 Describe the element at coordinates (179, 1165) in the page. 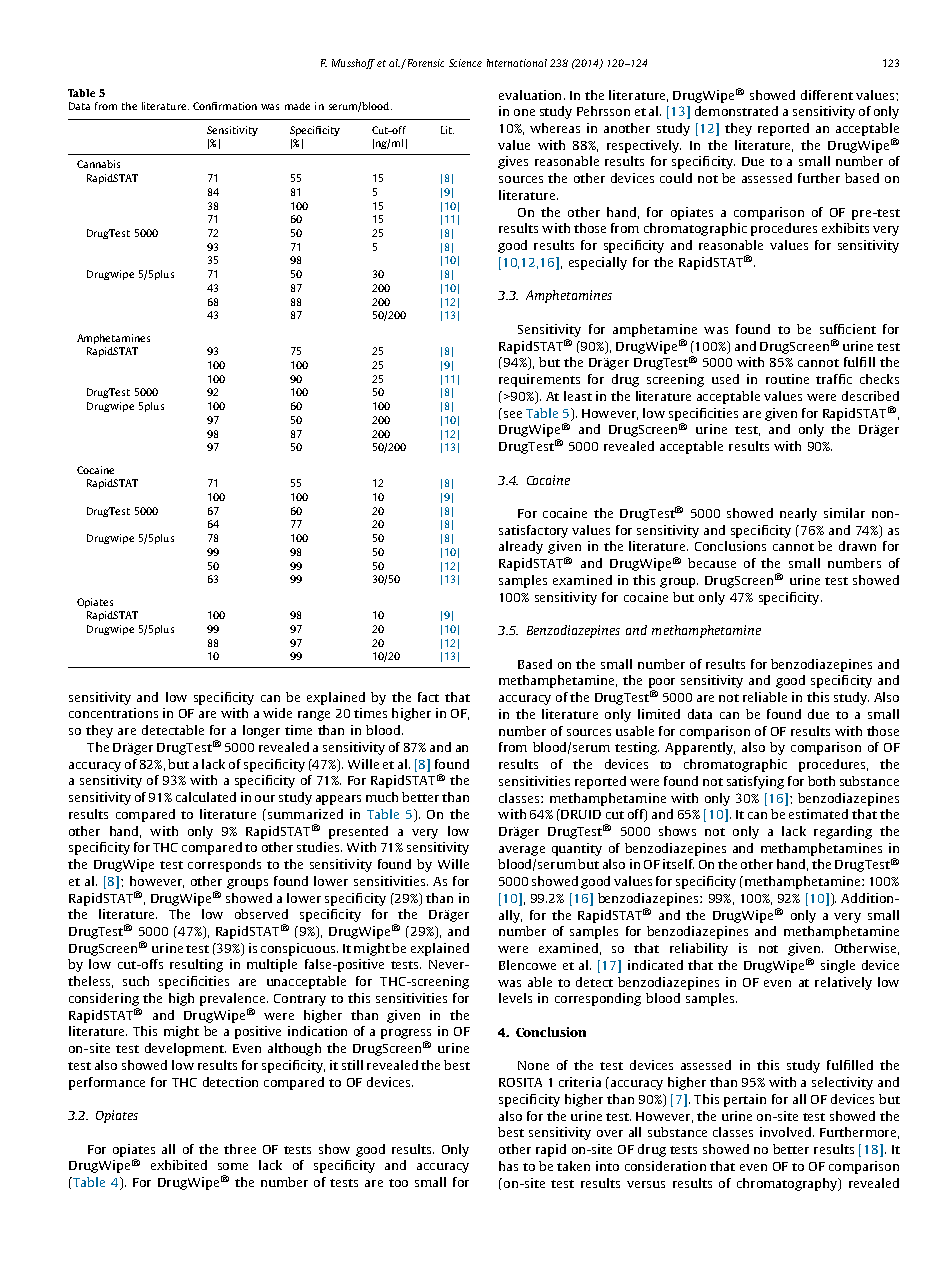

I see `exhibited` at that location.
